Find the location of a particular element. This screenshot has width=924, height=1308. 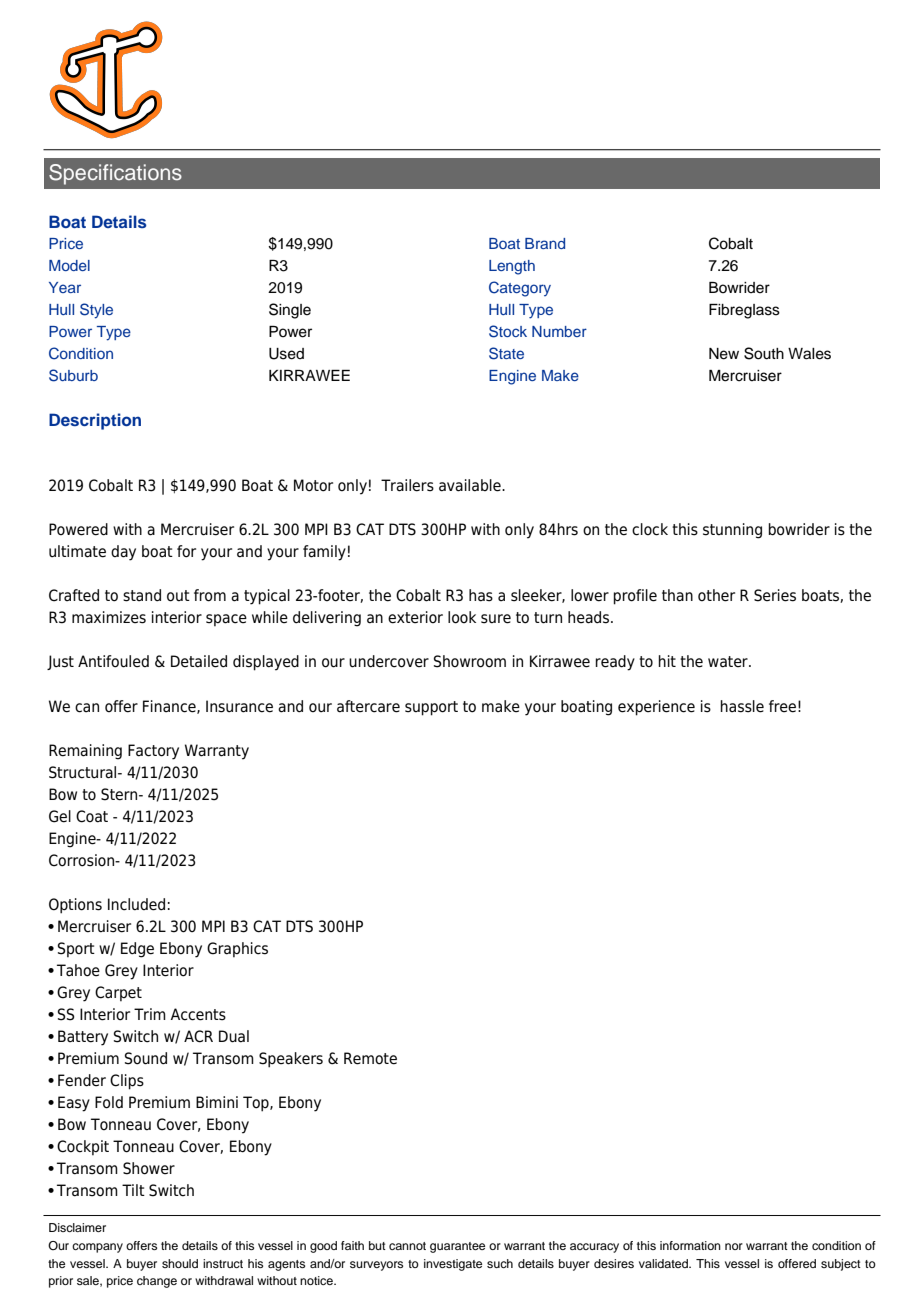

support is located at coordinates (431, 708).
